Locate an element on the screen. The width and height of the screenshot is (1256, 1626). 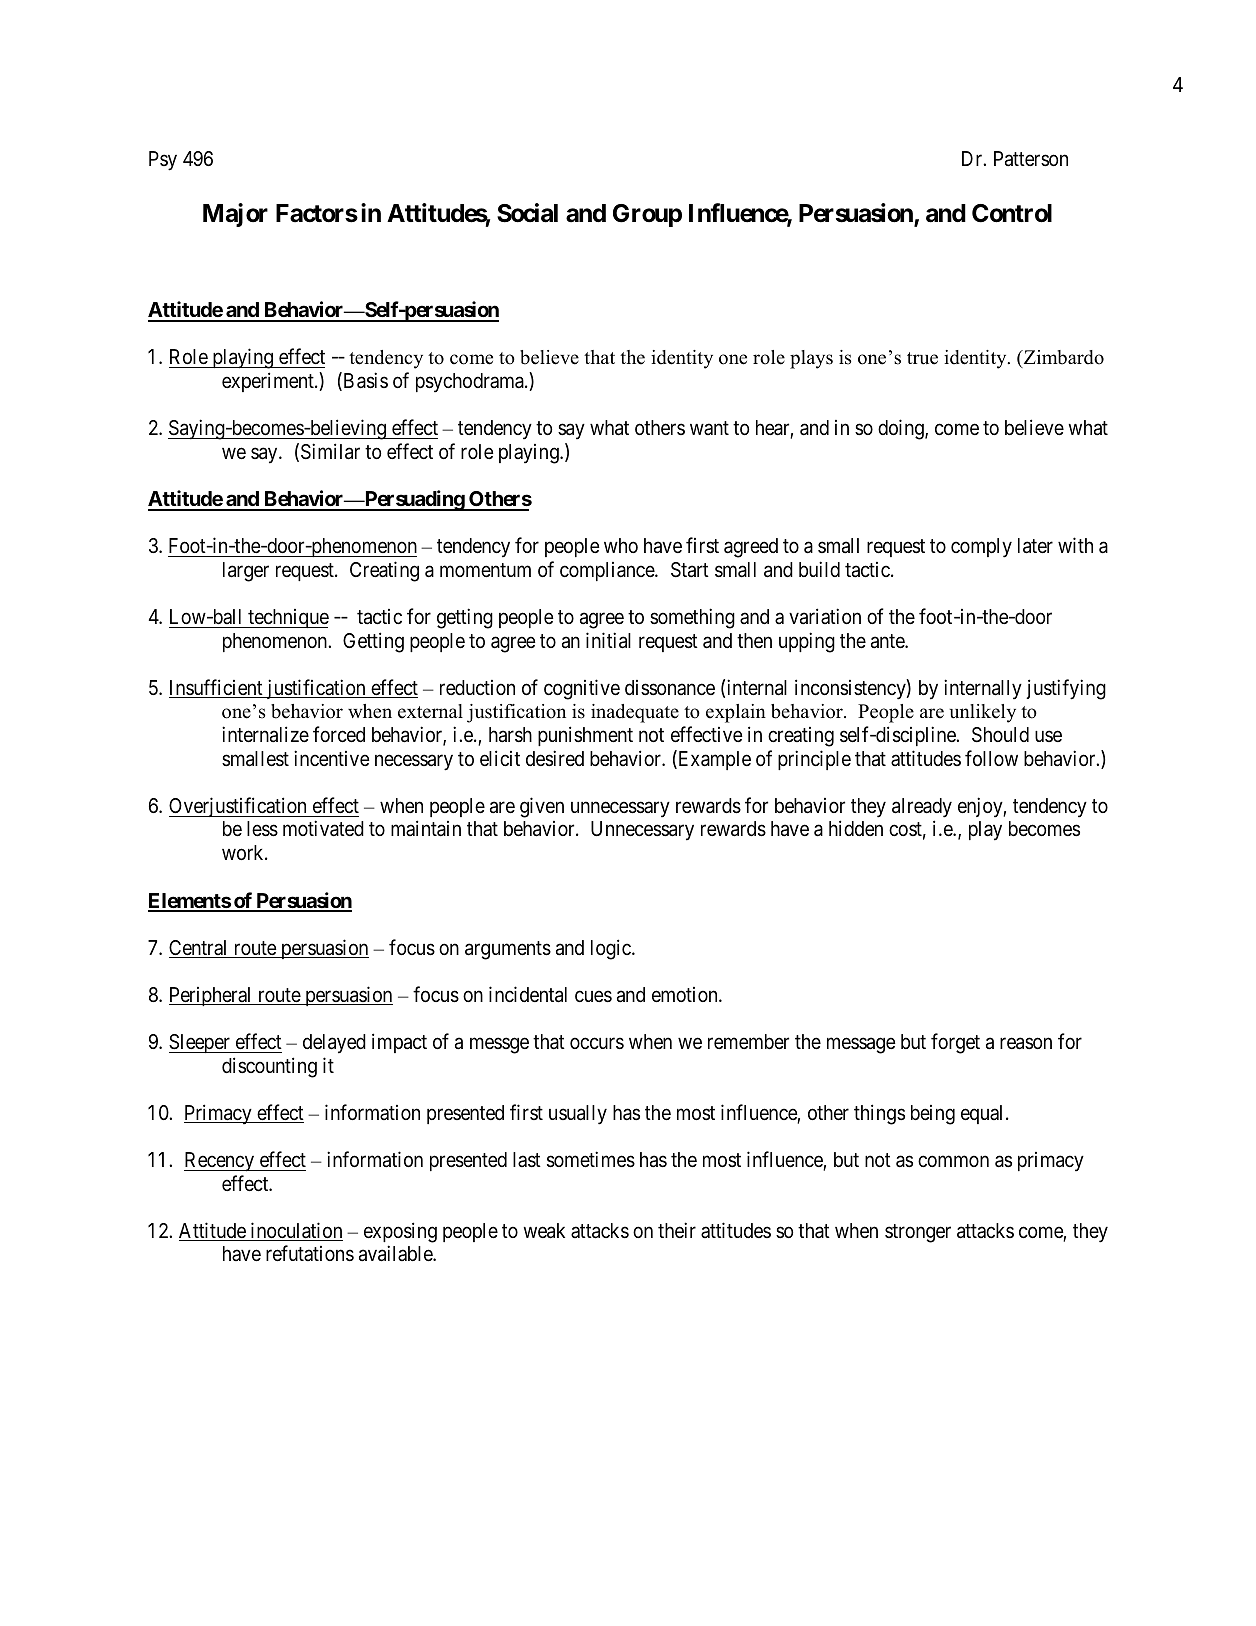
their is located at coordinates (677, 1230).
